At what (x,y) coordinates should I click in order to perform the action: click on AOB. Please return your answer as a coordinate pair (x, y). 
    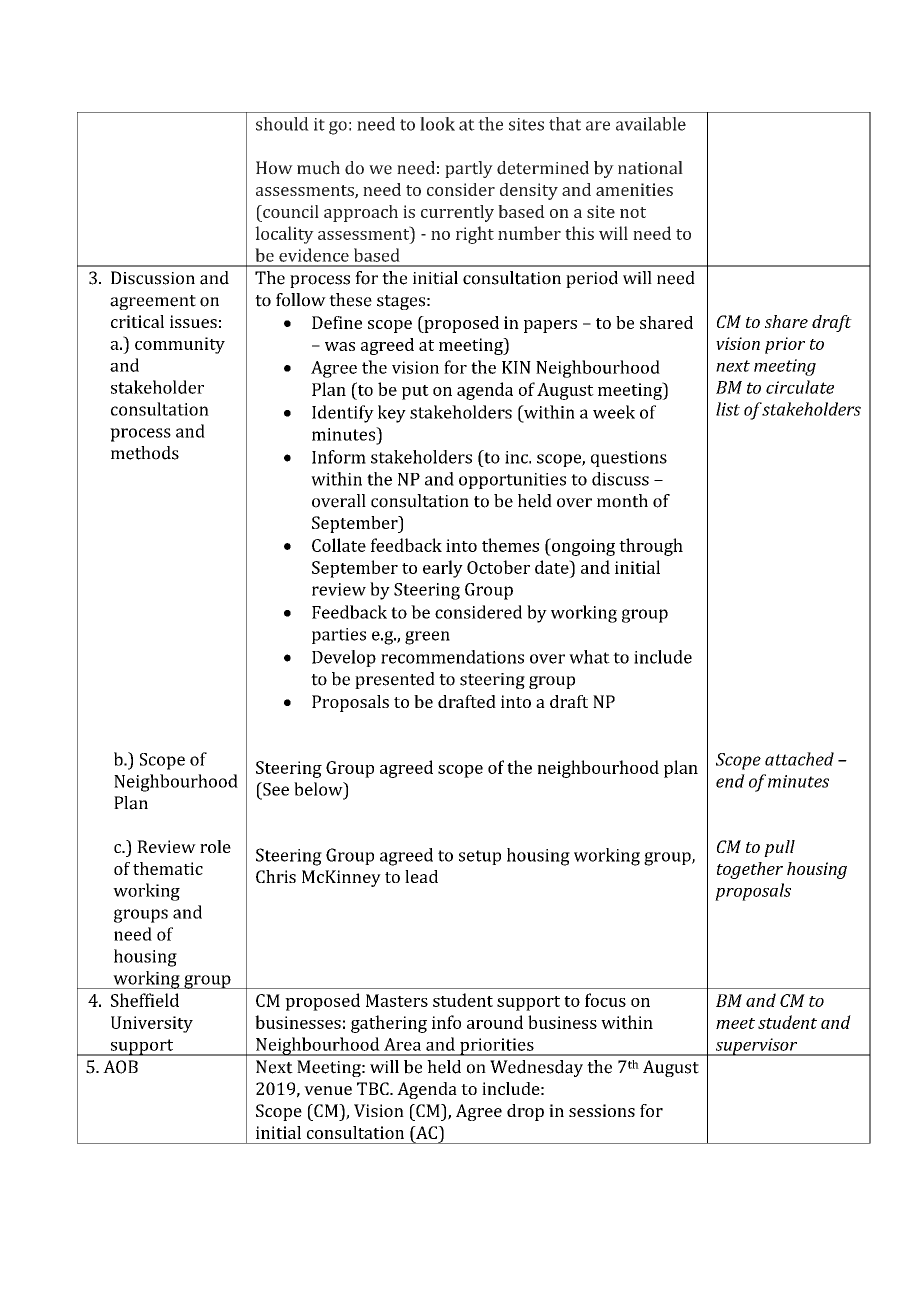
    Looking at the image, I should click on (120, 1067).
